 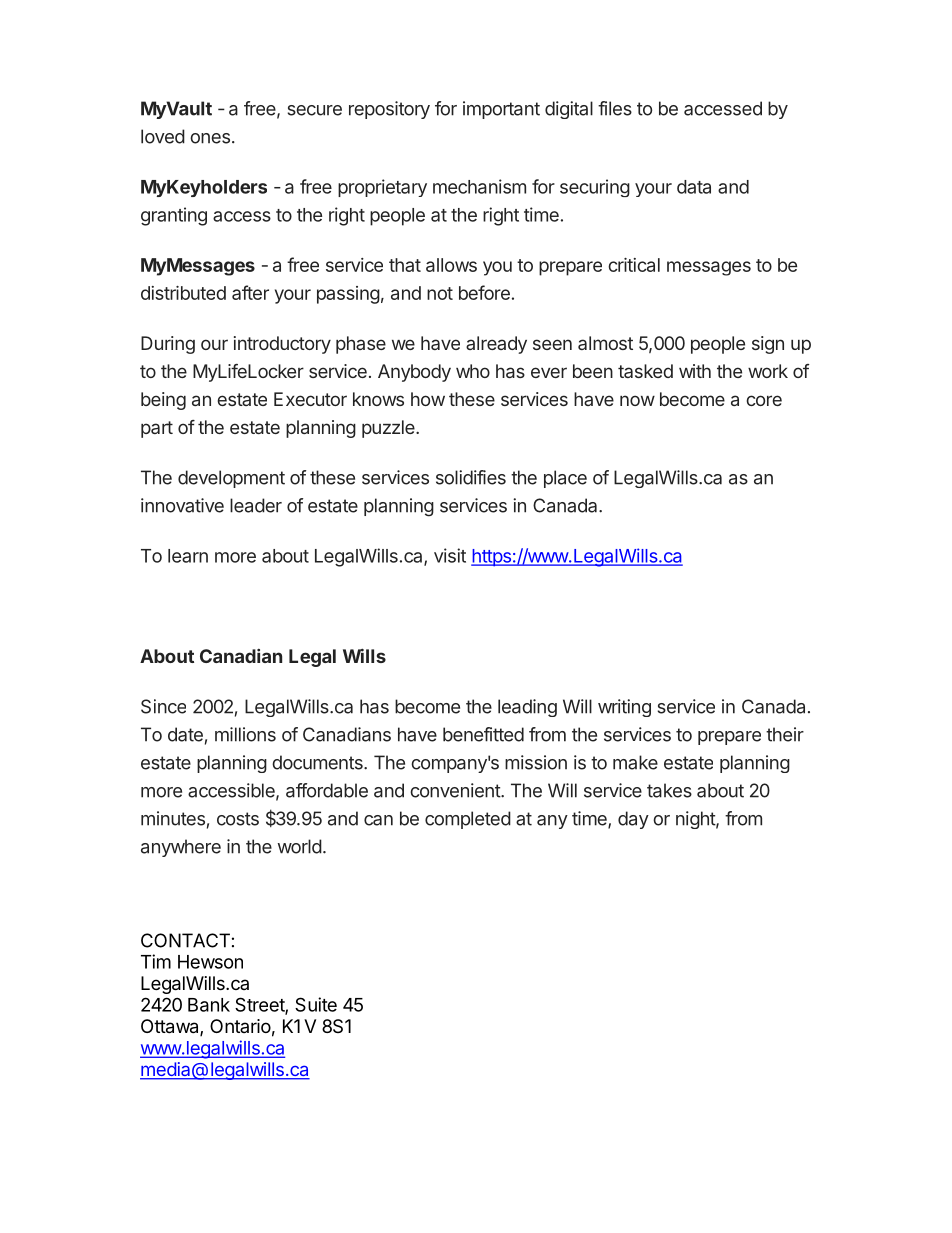 What do you see at coordinates (231, 479) in the page?
I see `development` at bounding box center [231, 479].
